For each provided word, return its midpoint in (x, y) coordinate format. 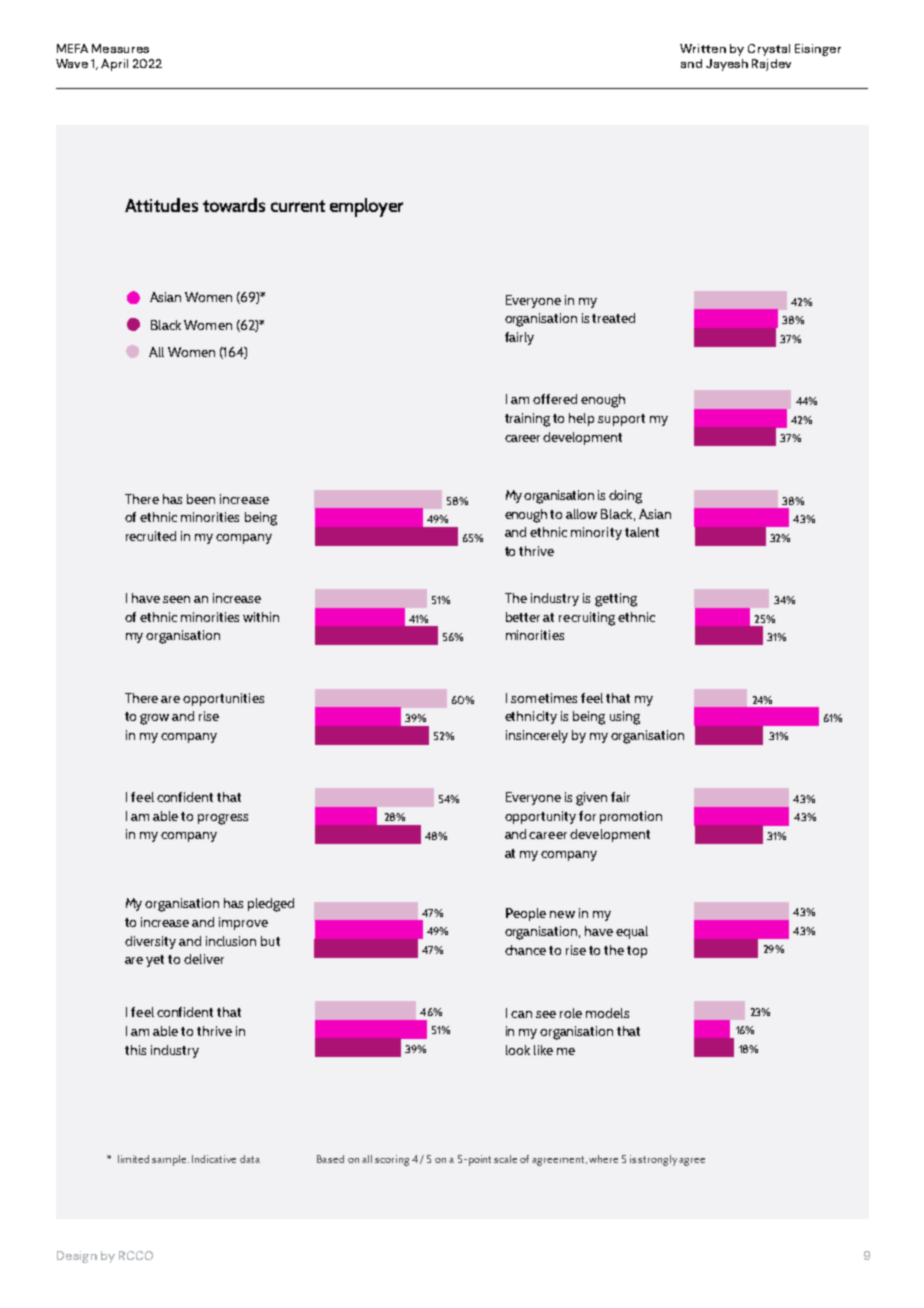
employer (366, 207)
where (603, 1159)
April (114, 65)
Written (703, 48)
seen (176, 599)
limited (133, 1159)
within (261, 617)
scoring (392, 1160)
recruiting (587, 619)
